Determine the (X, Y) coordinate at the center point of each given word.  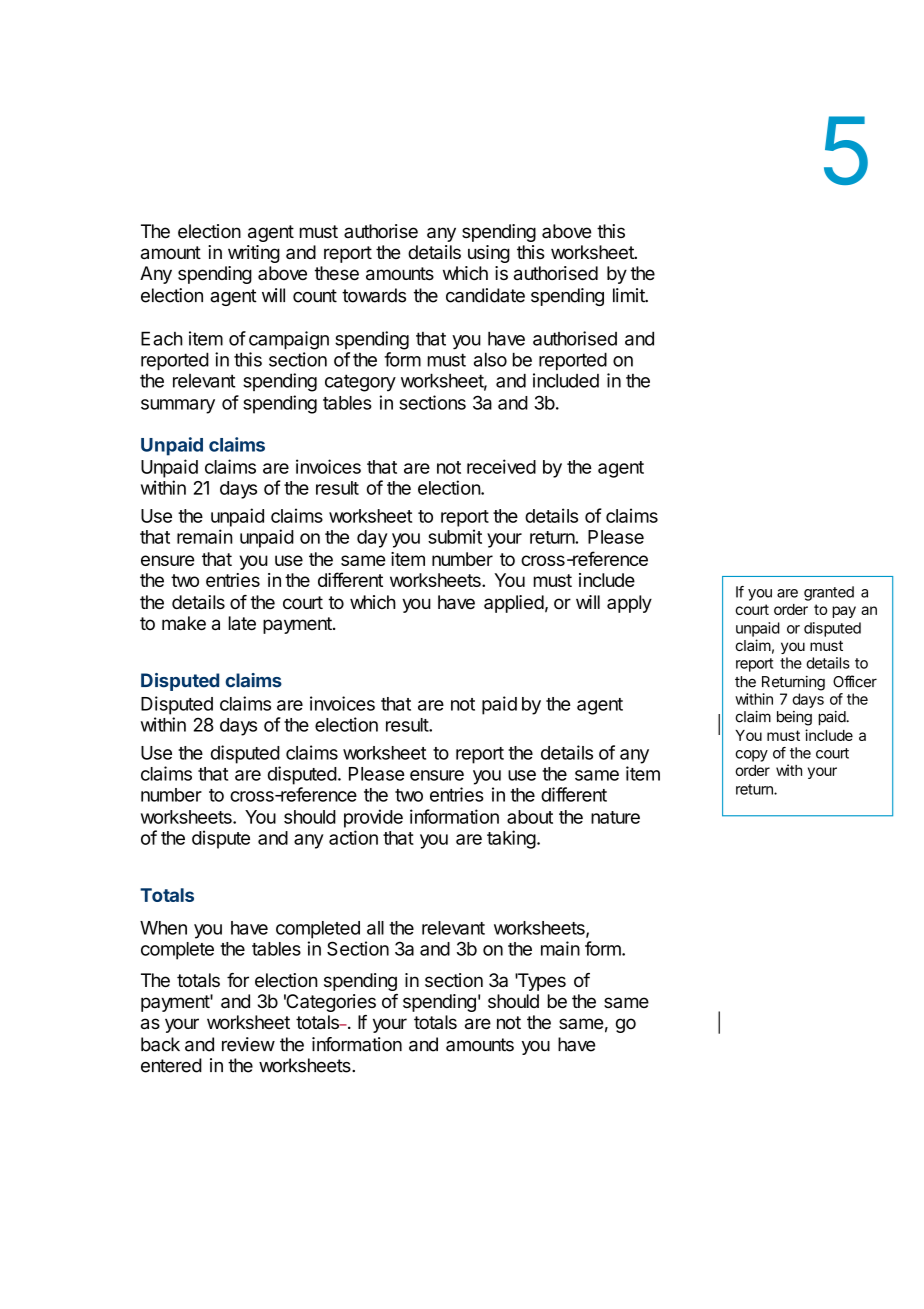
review (248, 1044)
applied (514, 604)
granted (829, 593)
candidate (485, 295)
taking (511, 839)
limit (630, 295)
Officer (855, 681)
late (242, 623)
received (501, 466)
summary (178, 406)
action (353, 837)
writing (254, 254)
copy (751, 756)
